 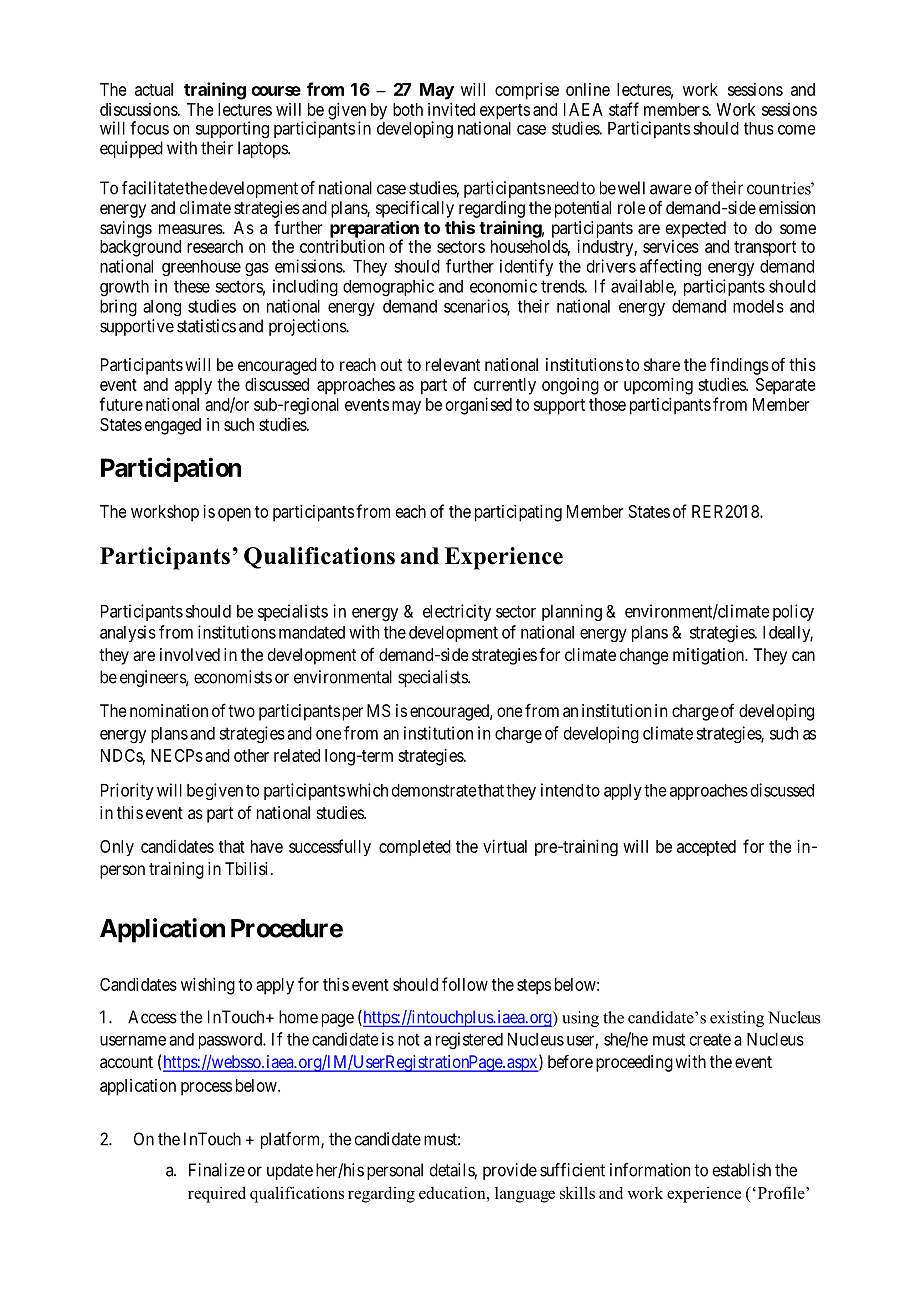 I want to click on mitigation, so click(x=710, y=656).
